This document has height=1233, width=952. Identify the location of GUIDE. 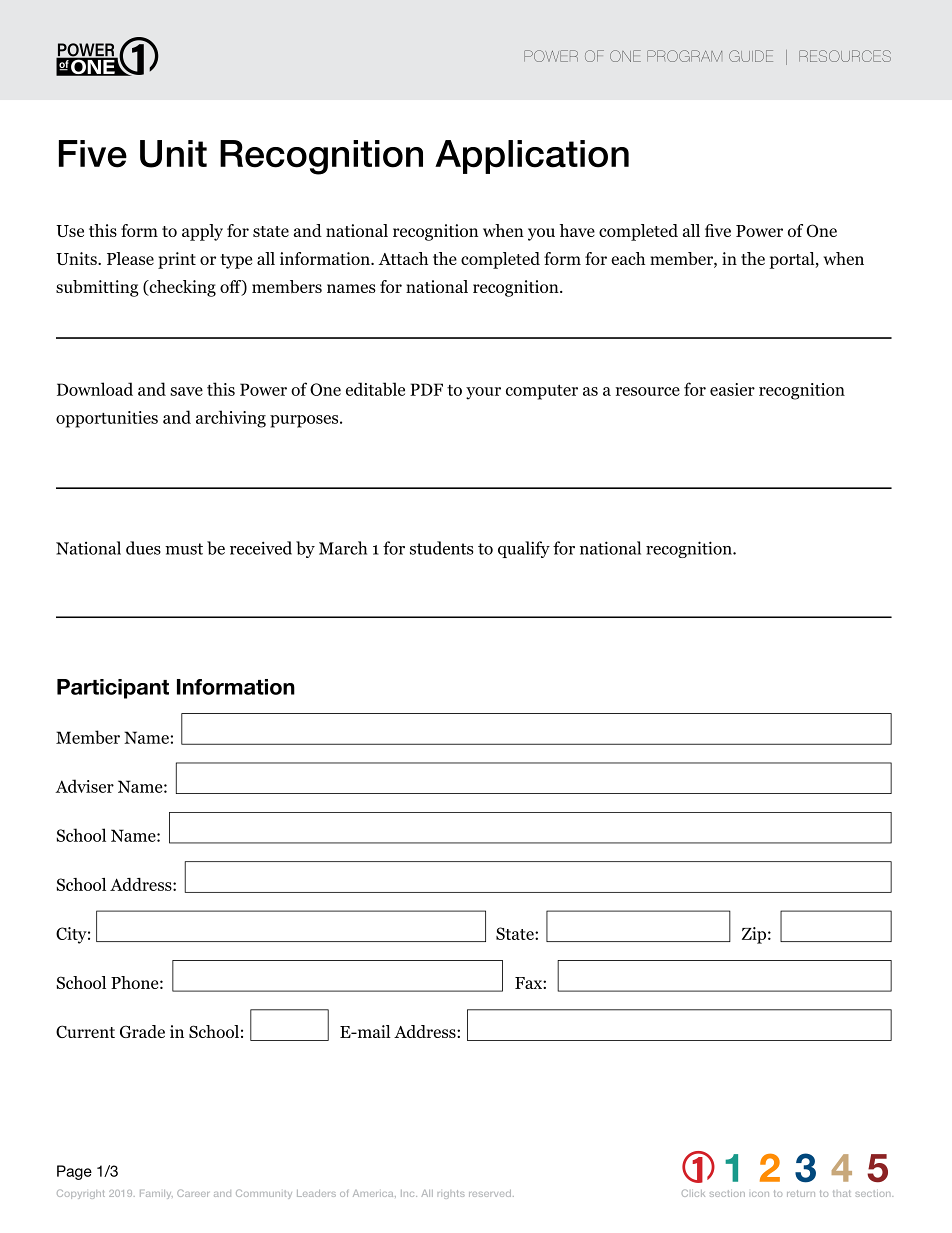
(751, 56).
